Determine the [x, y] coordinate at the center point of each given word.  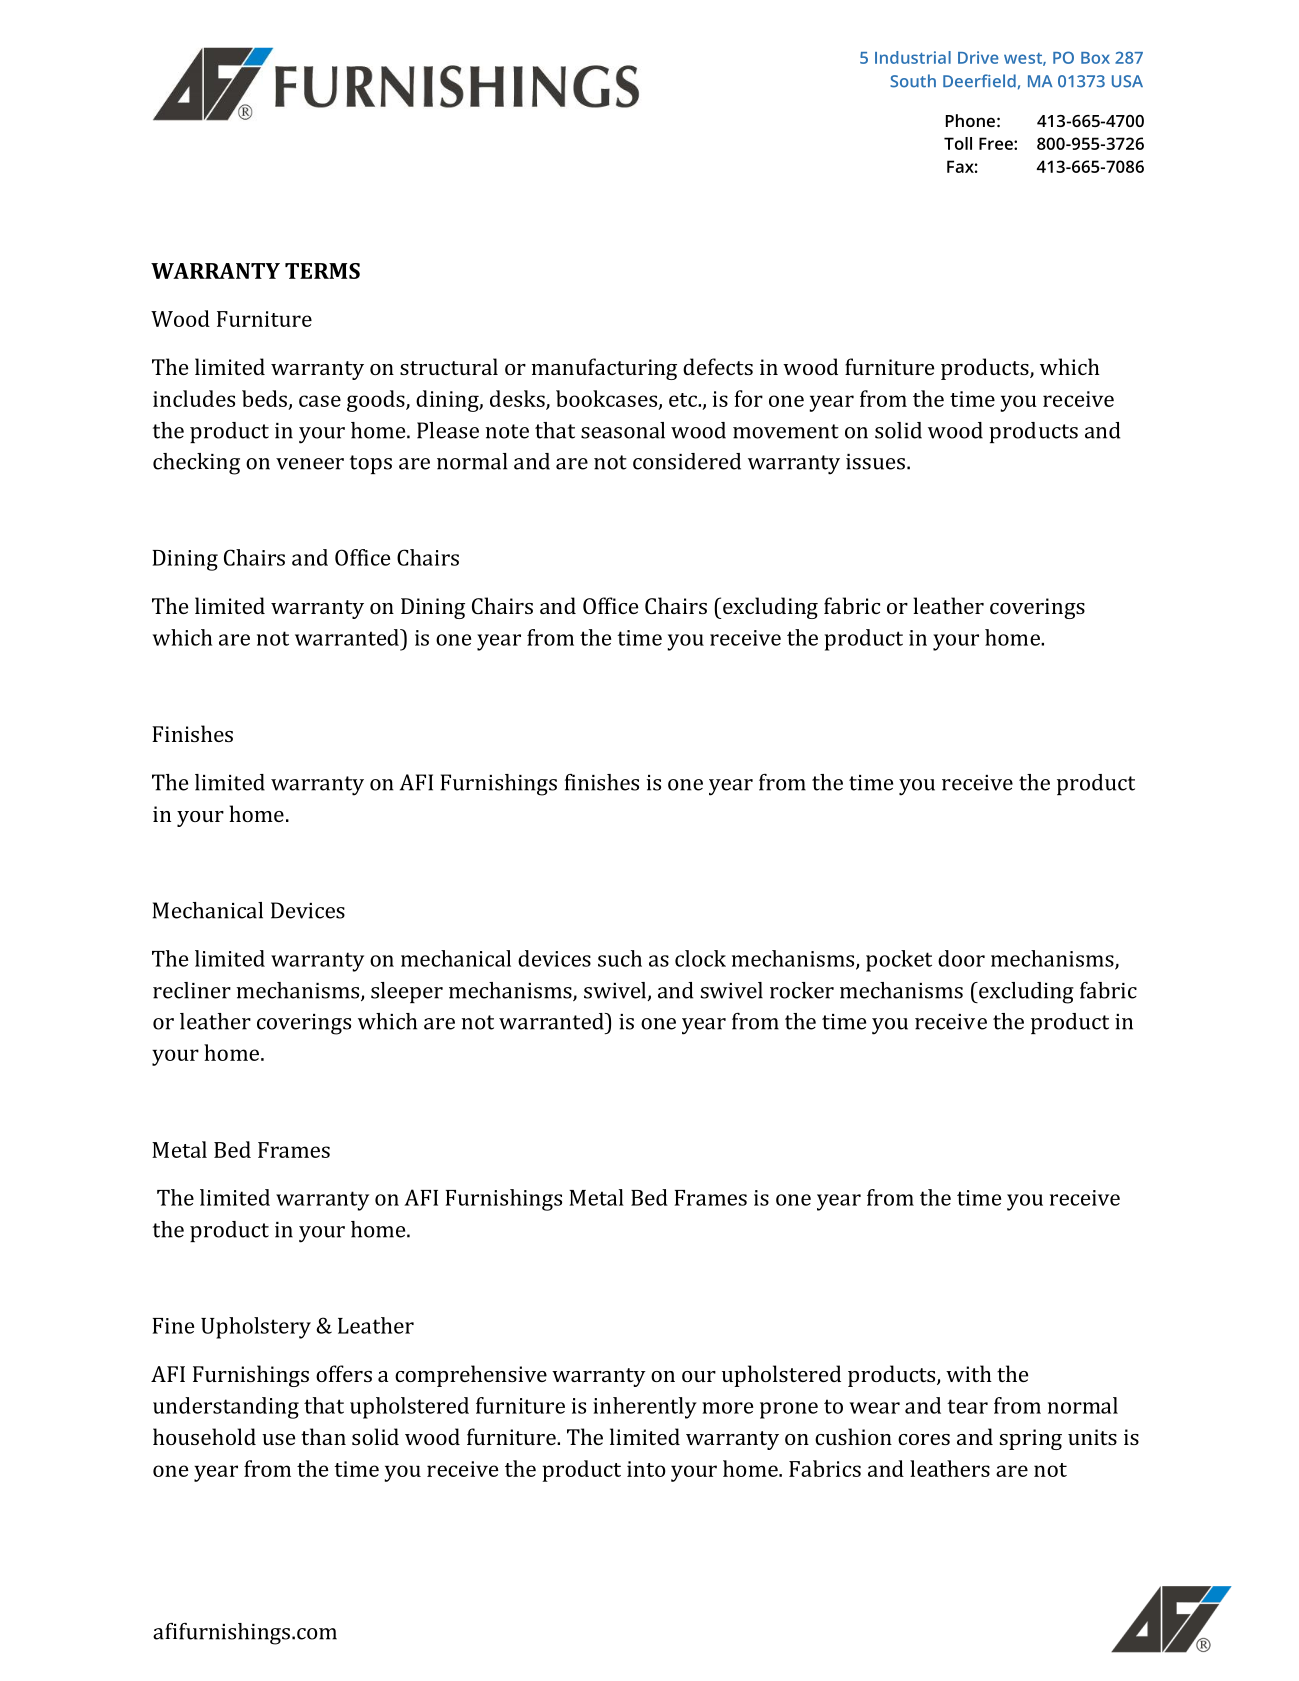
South [913, 81]
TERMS [322, 271]
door [961, 958]
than [323, 1436]
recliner [192, 990]
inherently [645, 1408]
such [620, 958]
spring [1031, 1439]
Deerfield [979, 81]
